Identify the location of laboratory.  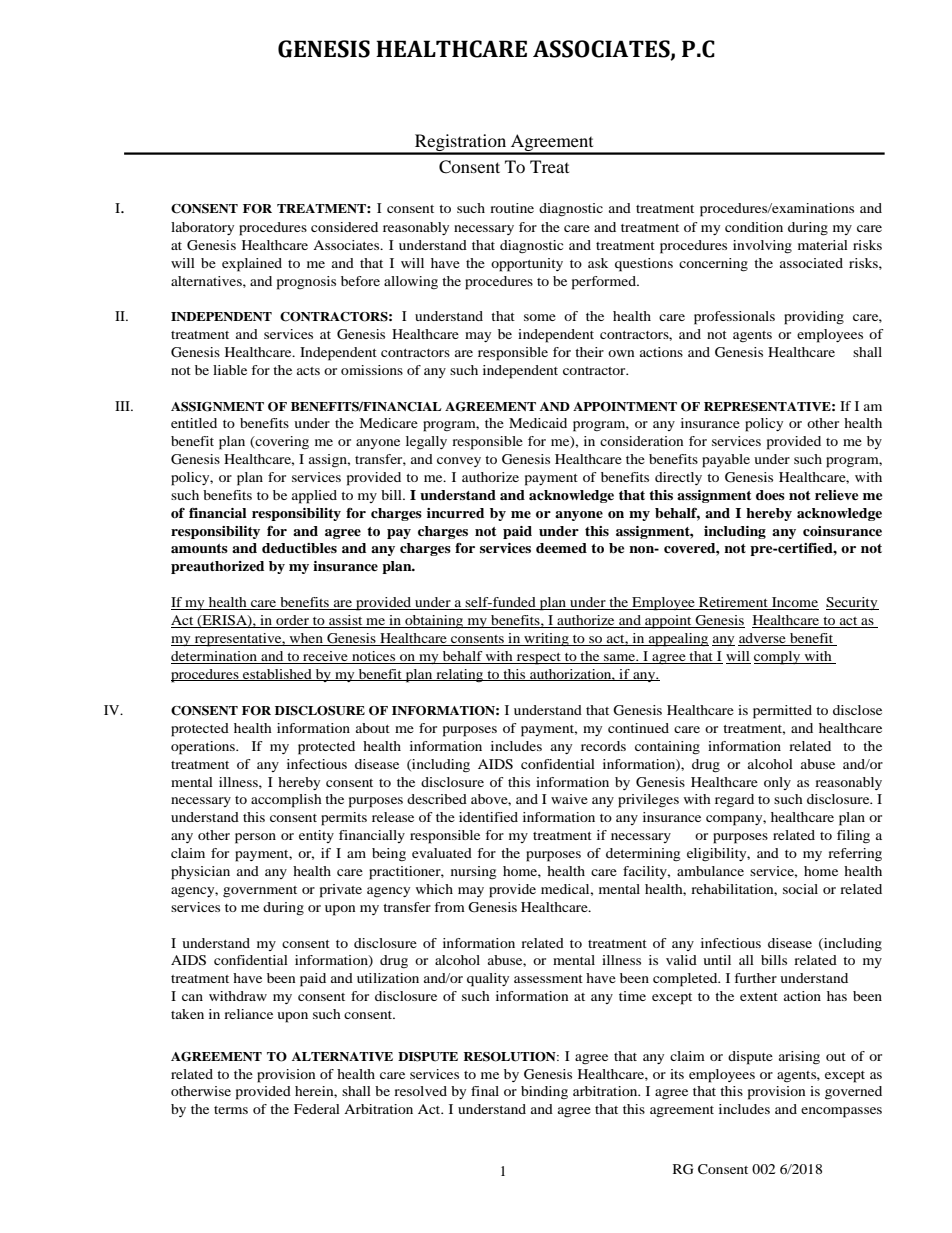
(202, 228).
